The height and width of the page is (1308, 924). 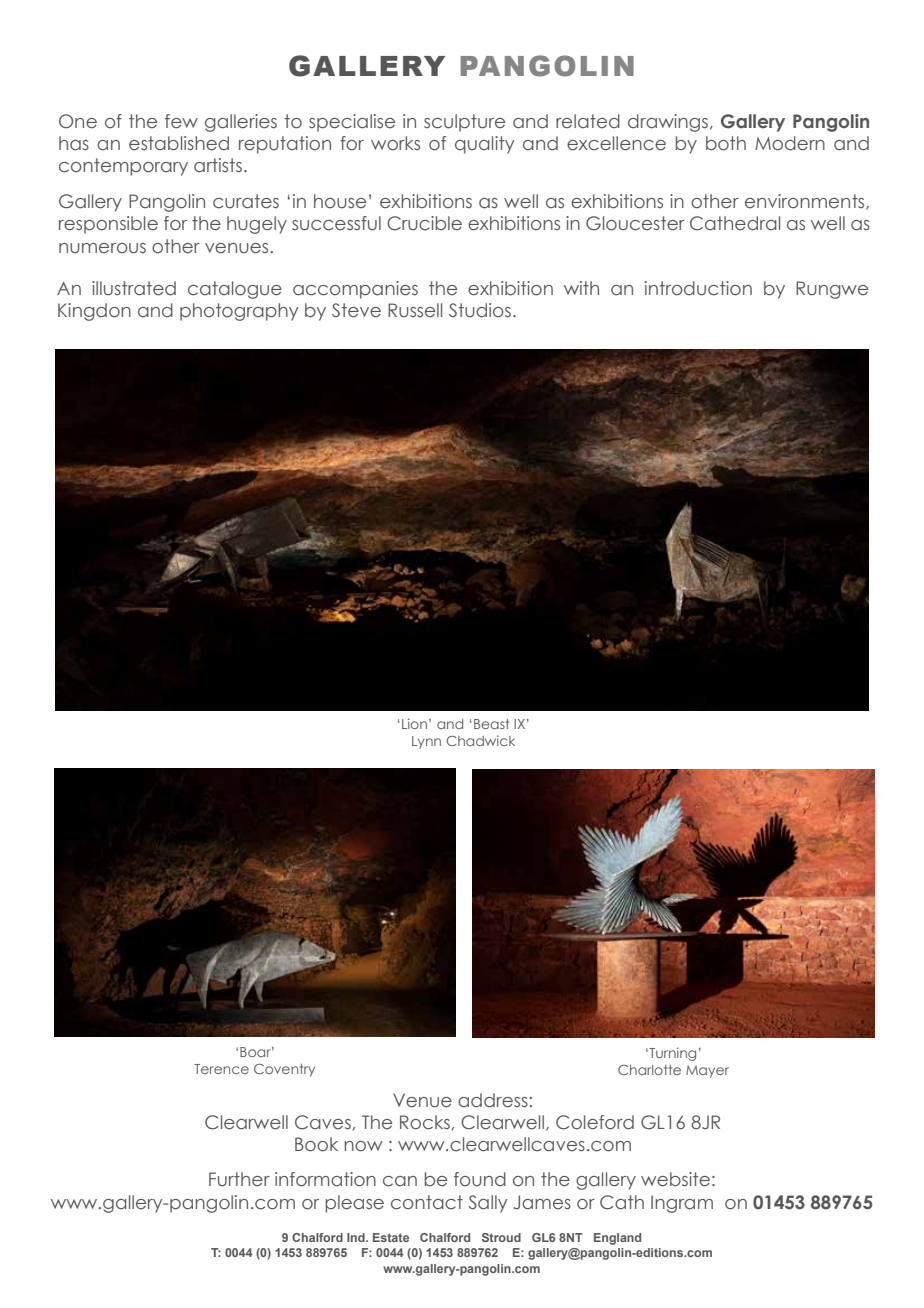 I want to click on Beast, so click(x=491, y=724).
